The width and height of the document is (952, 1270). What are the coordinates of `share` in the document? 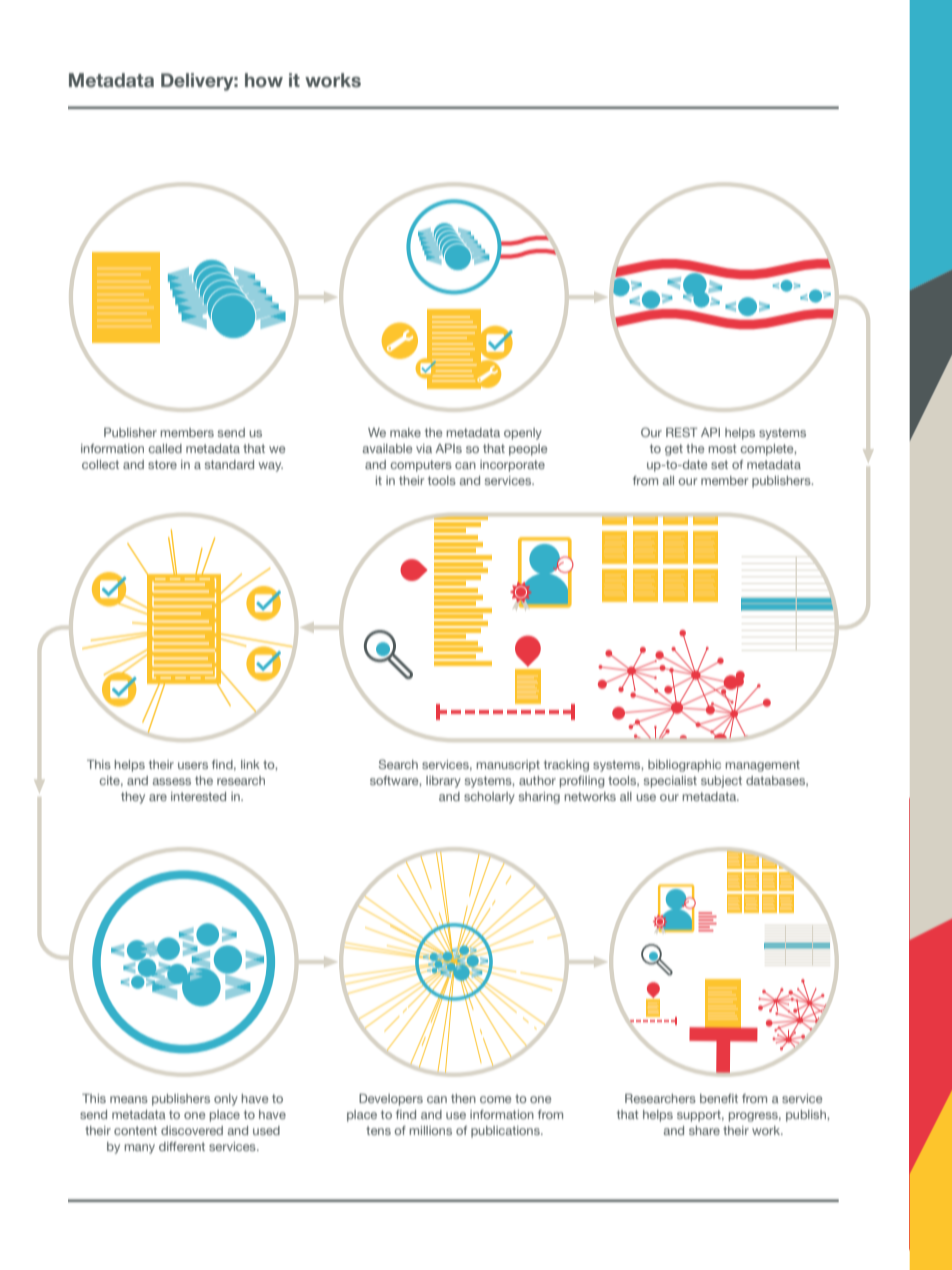 It's located at (704, 1130).
